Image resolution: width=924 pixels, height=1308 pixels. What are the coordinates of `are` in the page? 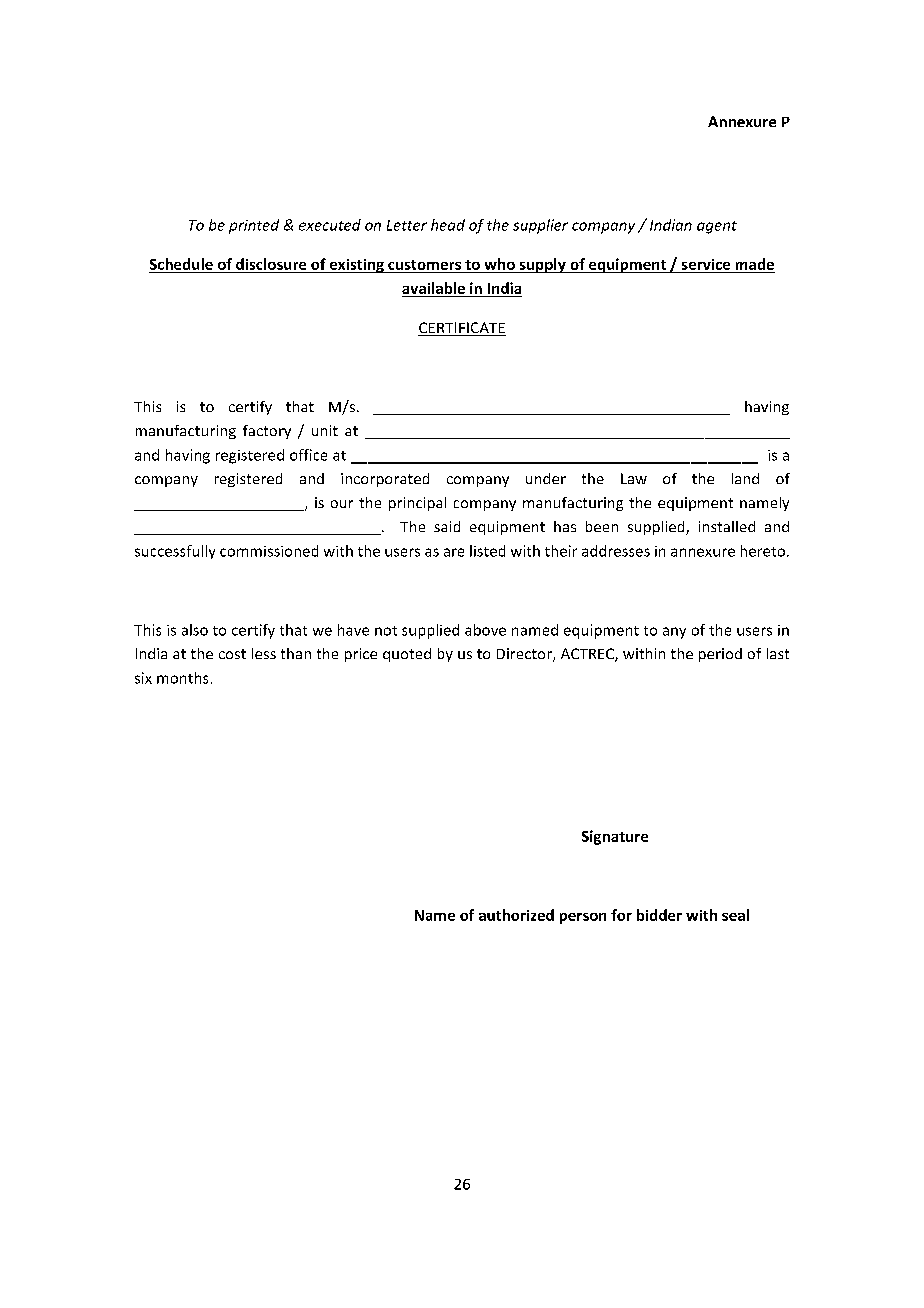 It's located at (454, 552).
